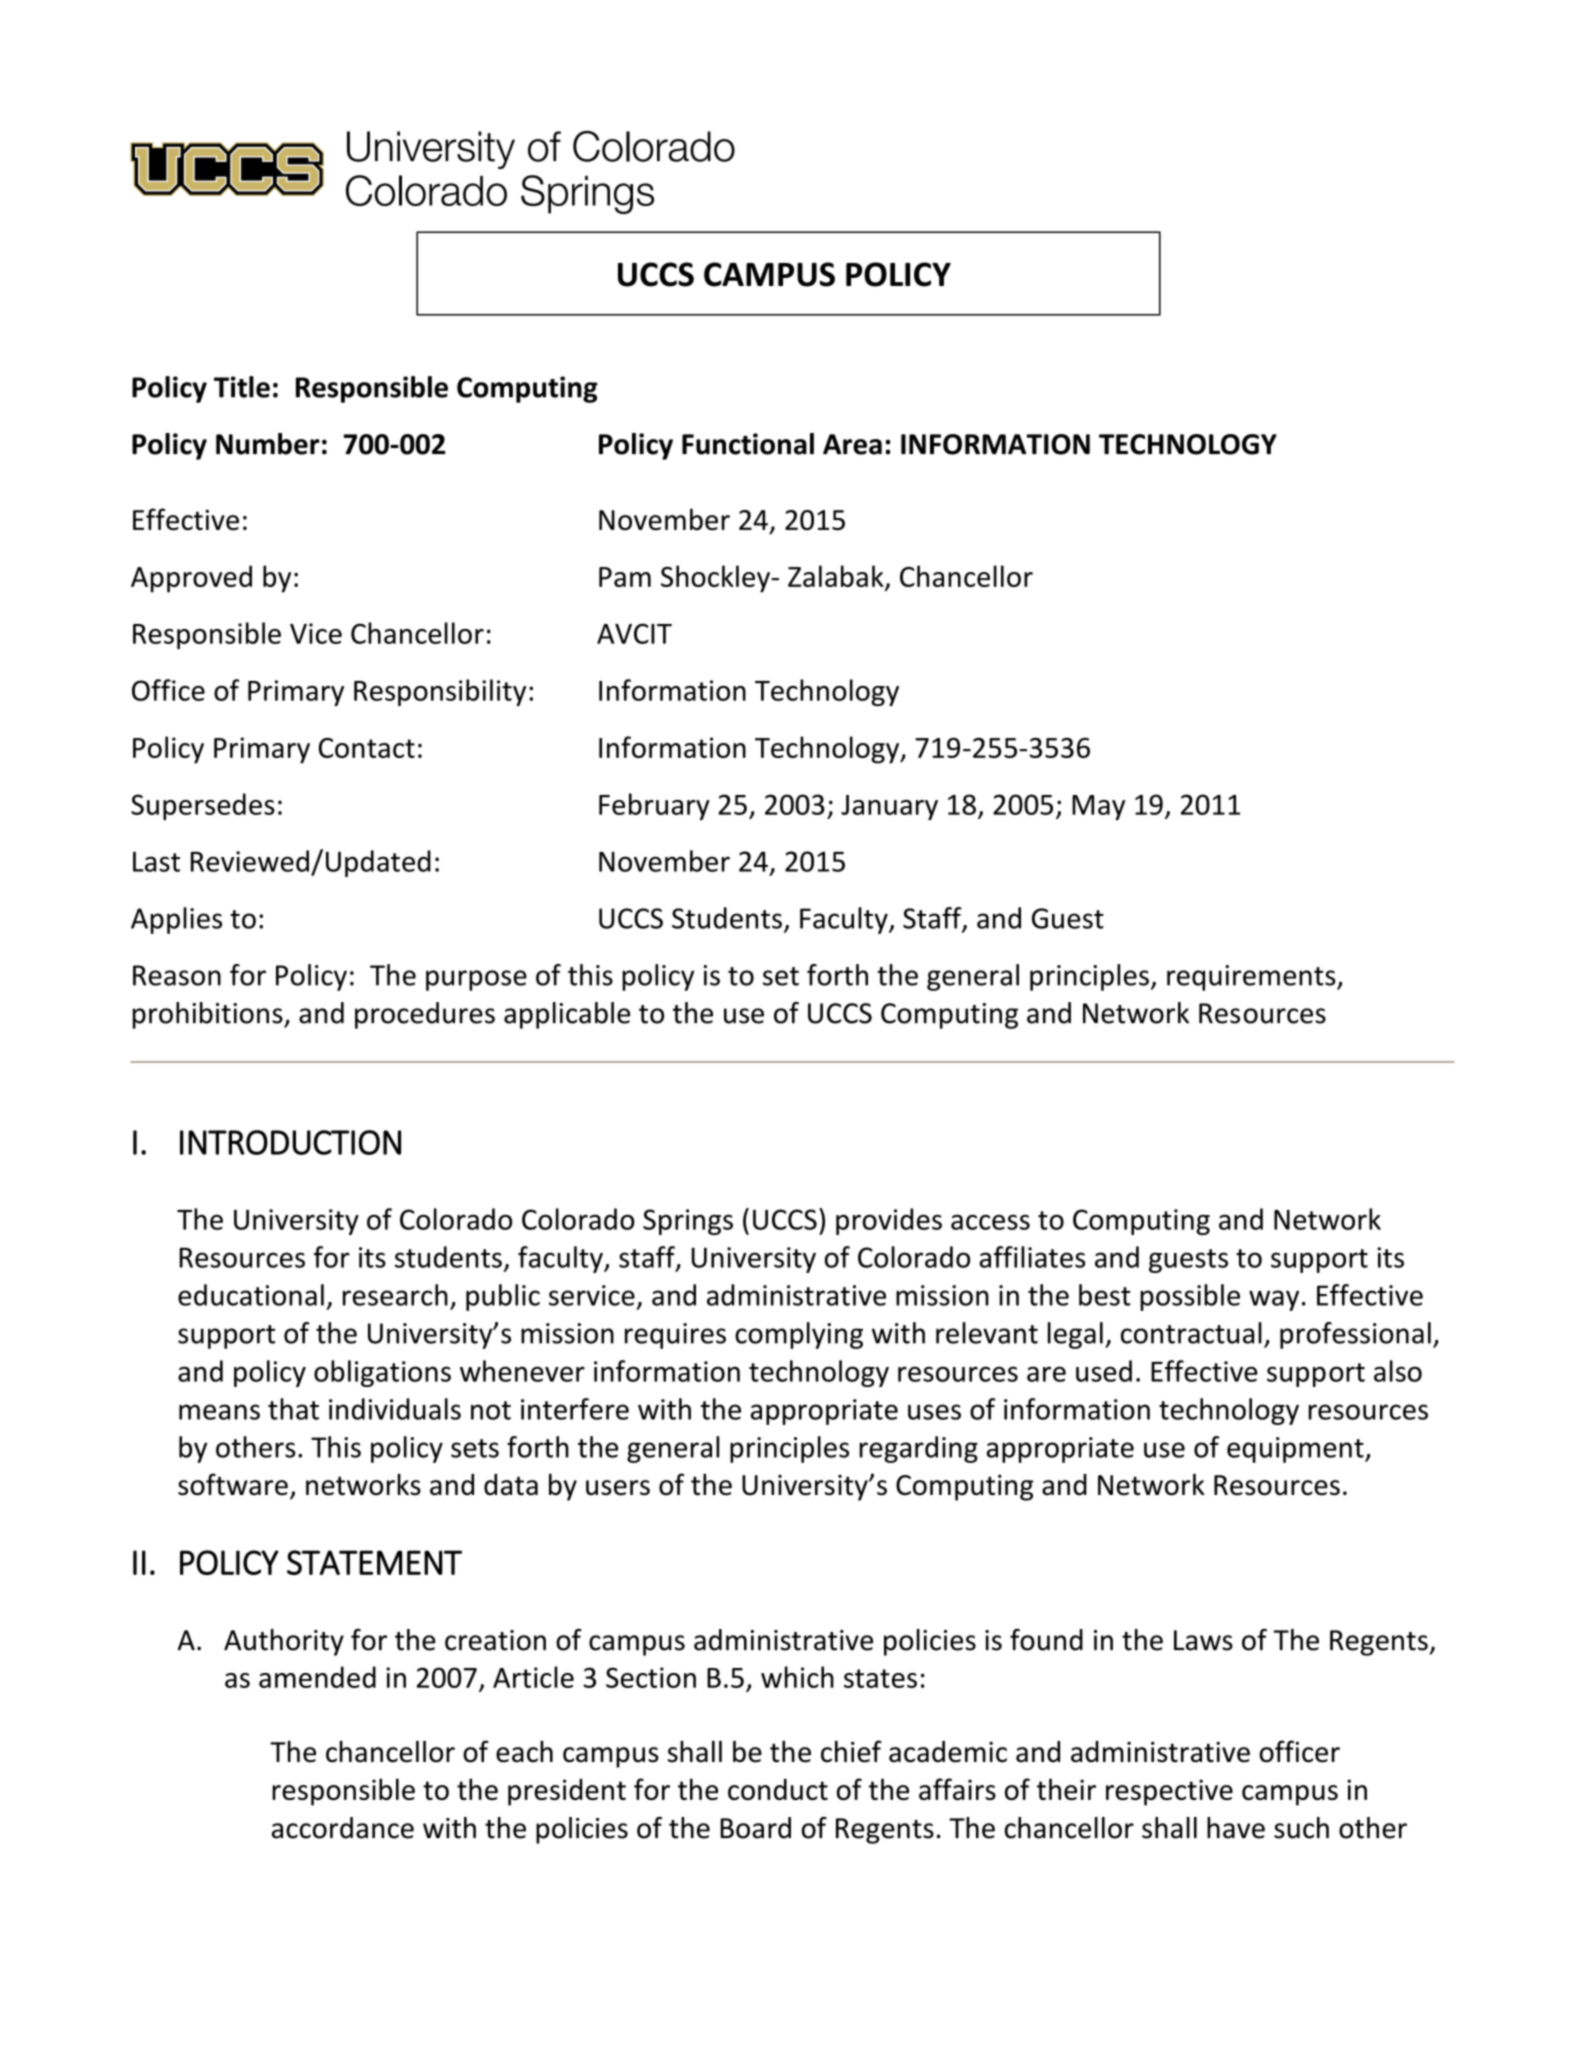  Describe the element at coordinates (1252, 978) in the image. I see `requirements` at that location.
